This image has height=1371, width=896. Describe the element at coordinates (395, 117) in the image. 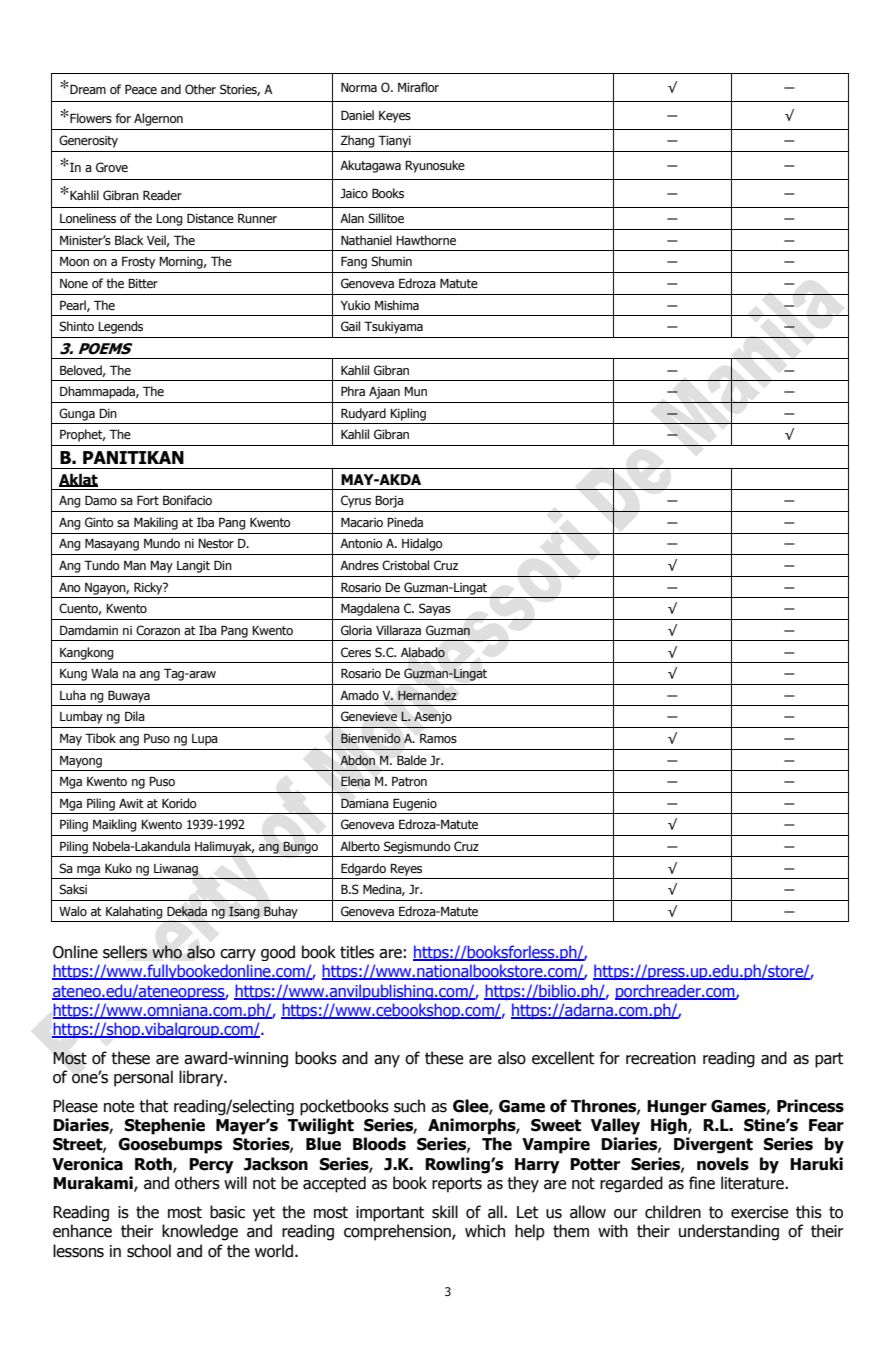

I see `Keyes` at that location.
